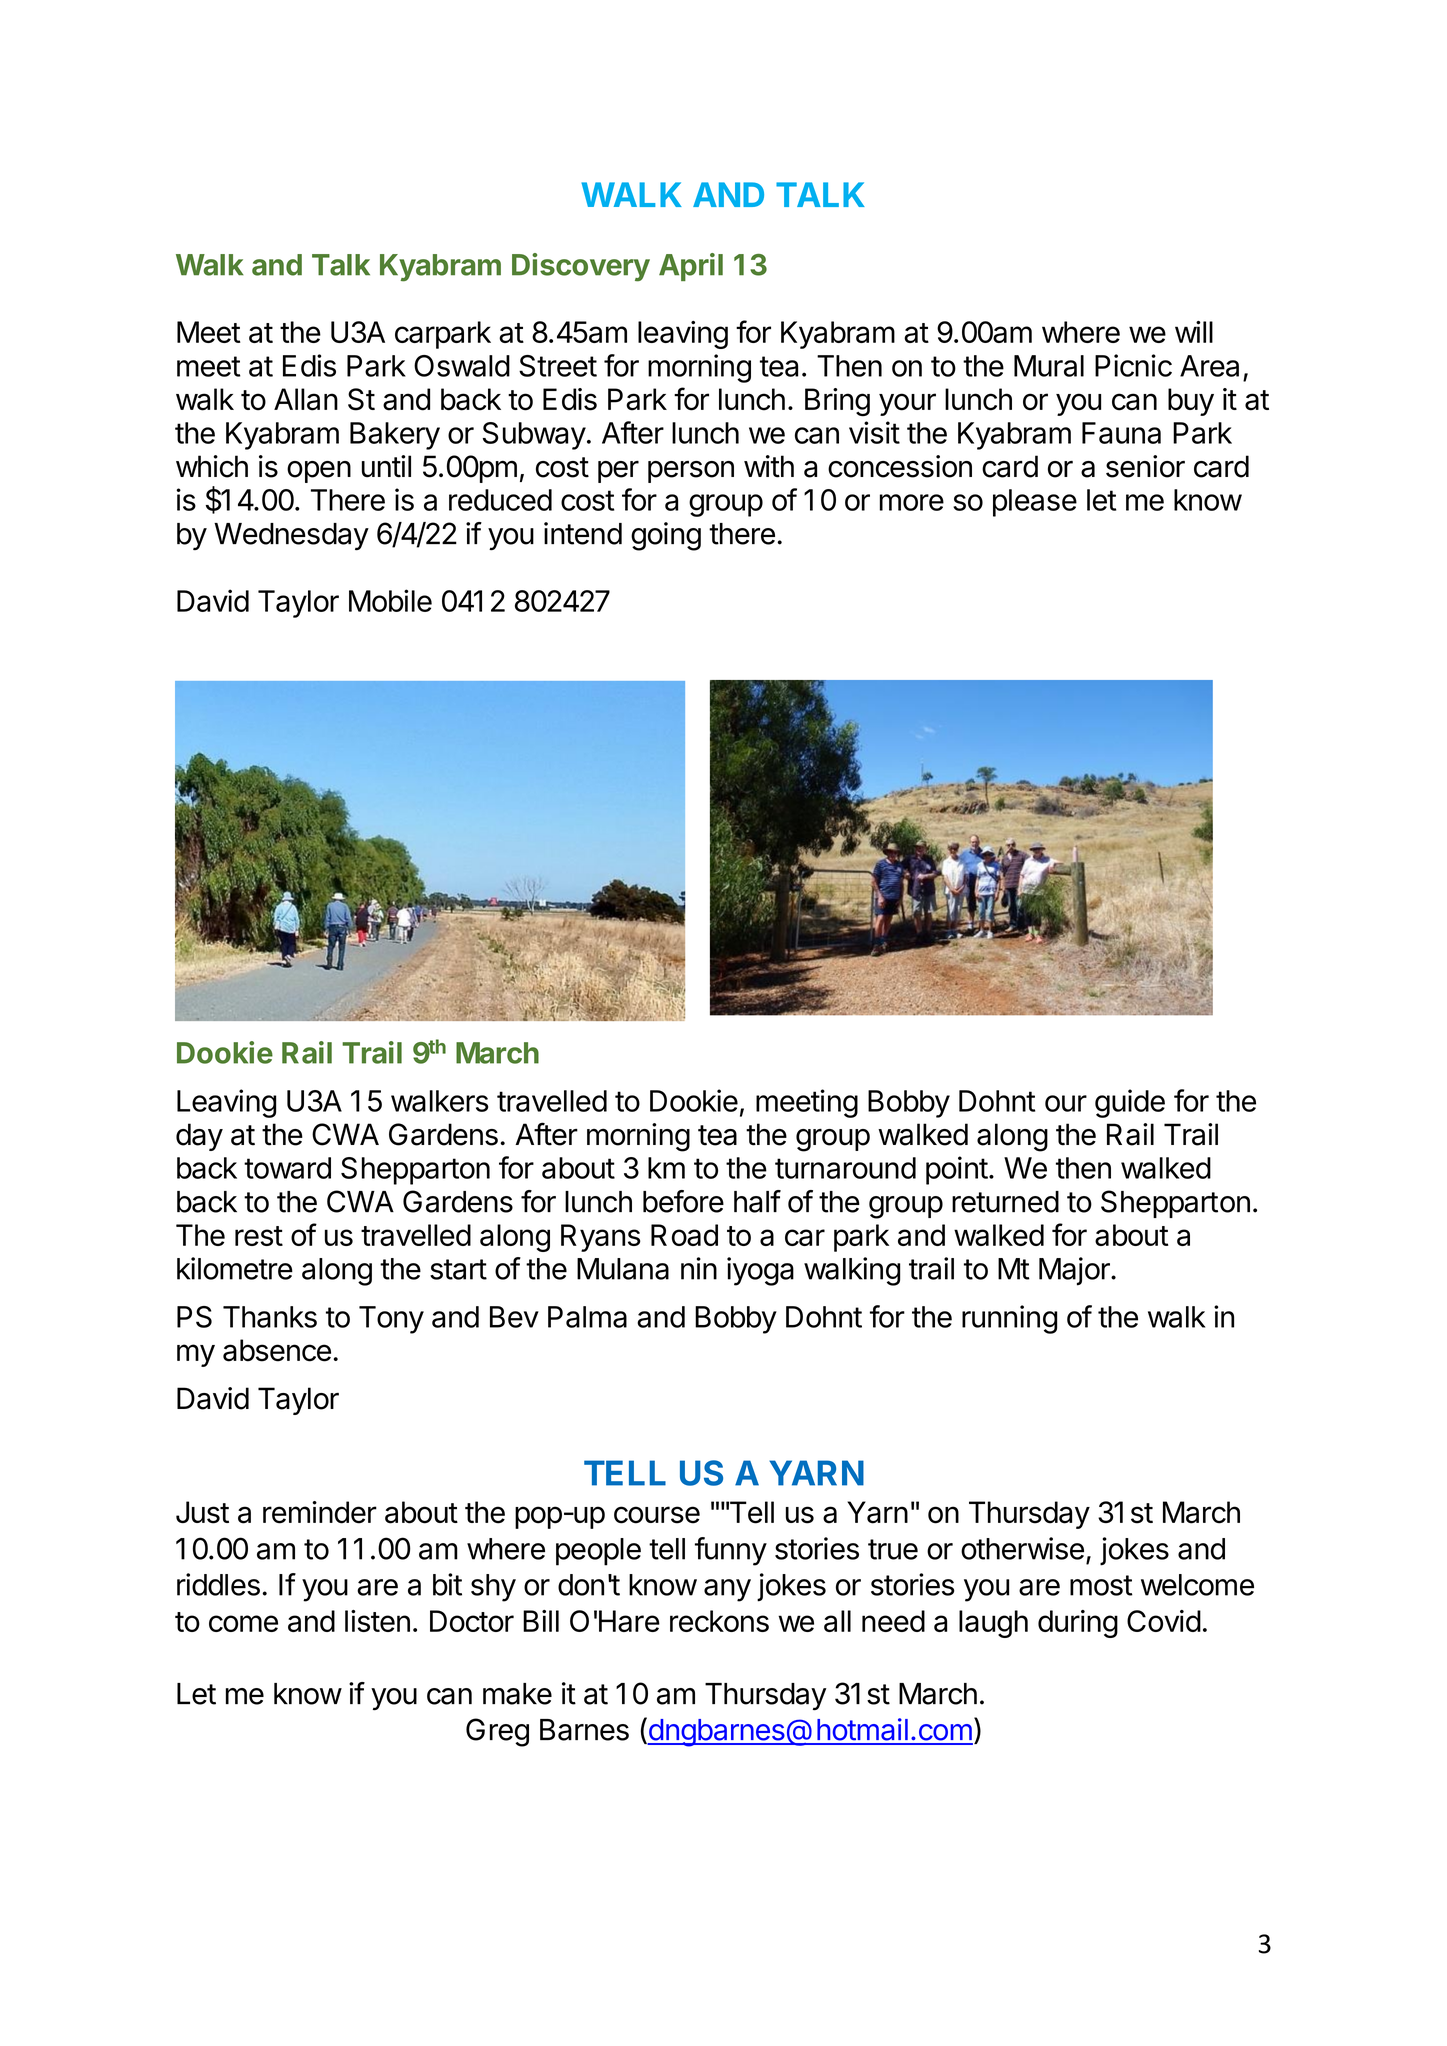 Image resolution: width=1447 pixels, height=2046 pixels. Describe the element at coordinates (1035, 503) in the screenshot. I see `please` at that location.
